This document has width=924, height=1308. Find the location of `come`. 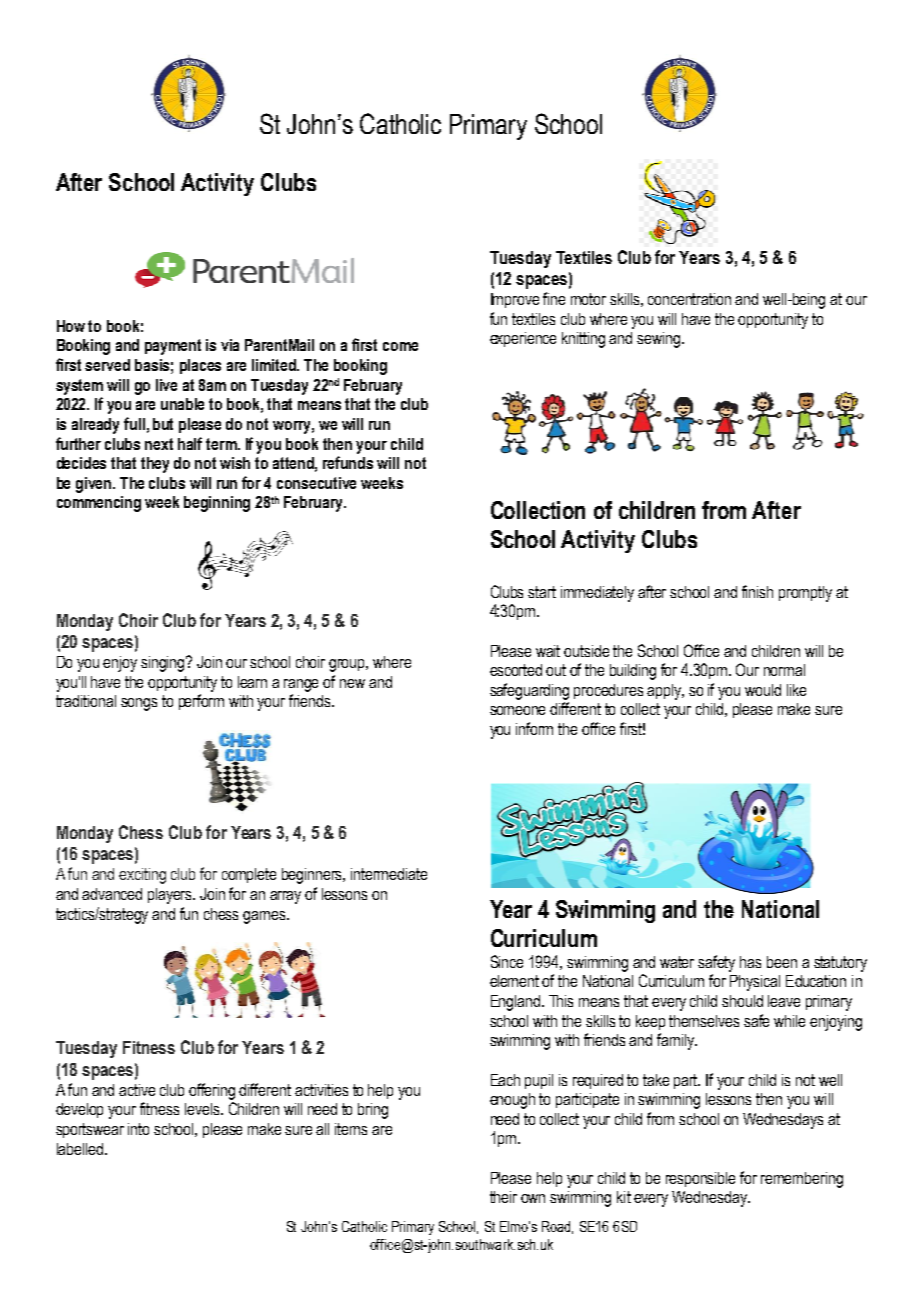

come is located at coordinates (400, 346).
